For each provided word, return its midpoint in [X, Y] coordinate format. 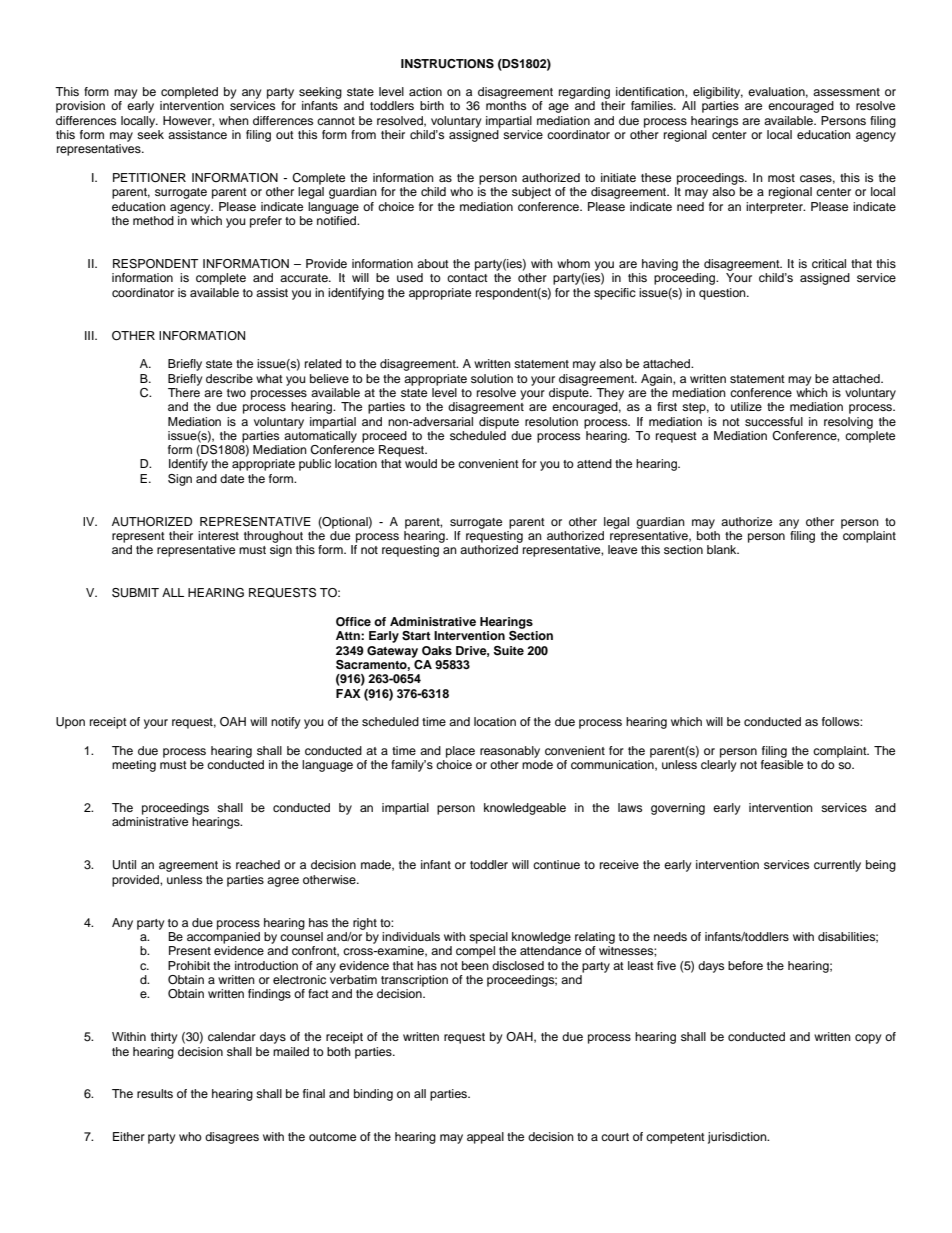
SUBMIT [135, 593]
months [506, 105]
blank [723, 549]
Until [124, 865]
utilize [746, 406]
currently [837, 866]
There [184, 391]
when [234, 120]
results [155, 1093]
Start [416, 636]
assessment [846, 92]
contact [467, 278]
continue [556, 864]
